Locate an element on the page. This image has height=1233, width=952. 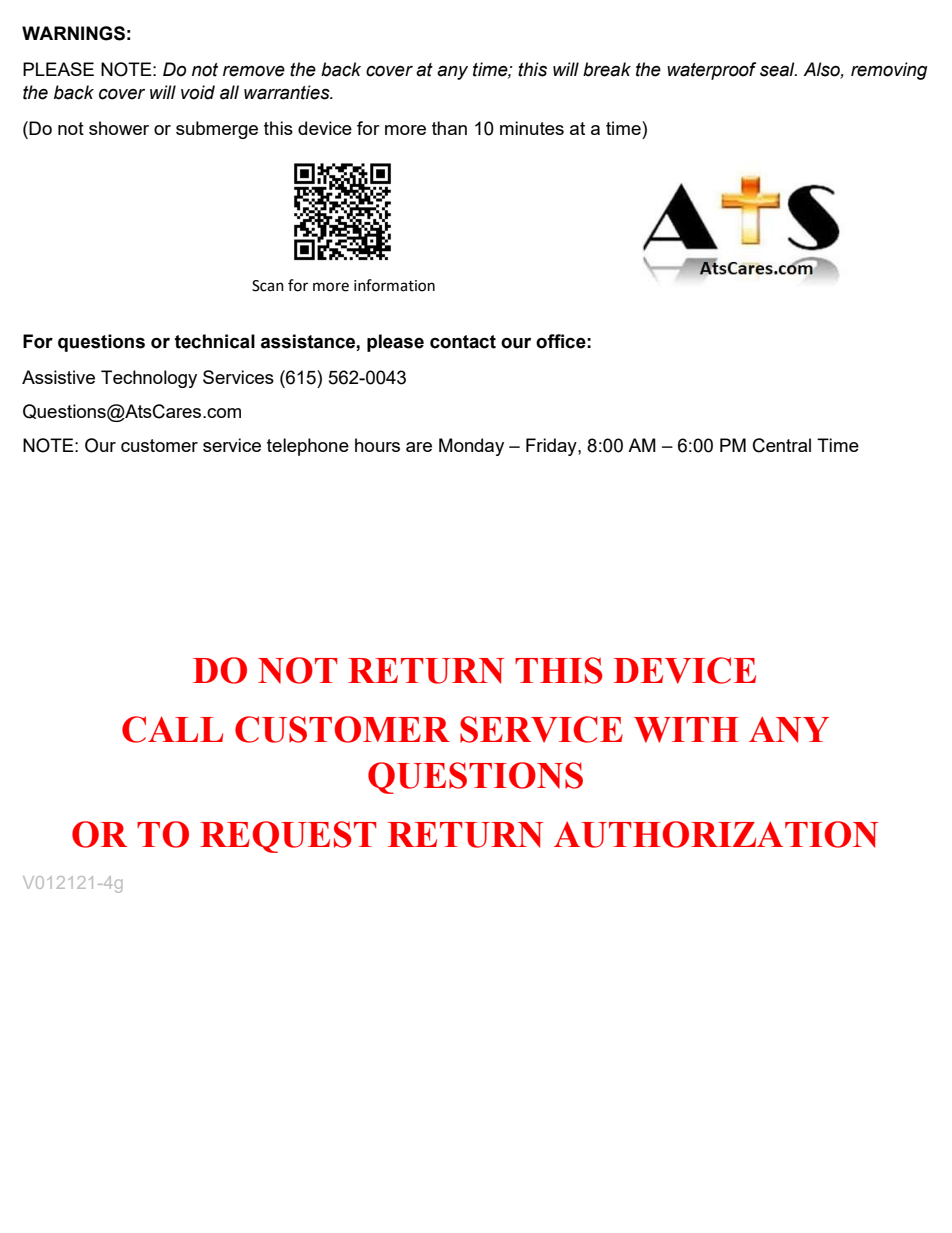
seal is located at coordinates (778, 69).
